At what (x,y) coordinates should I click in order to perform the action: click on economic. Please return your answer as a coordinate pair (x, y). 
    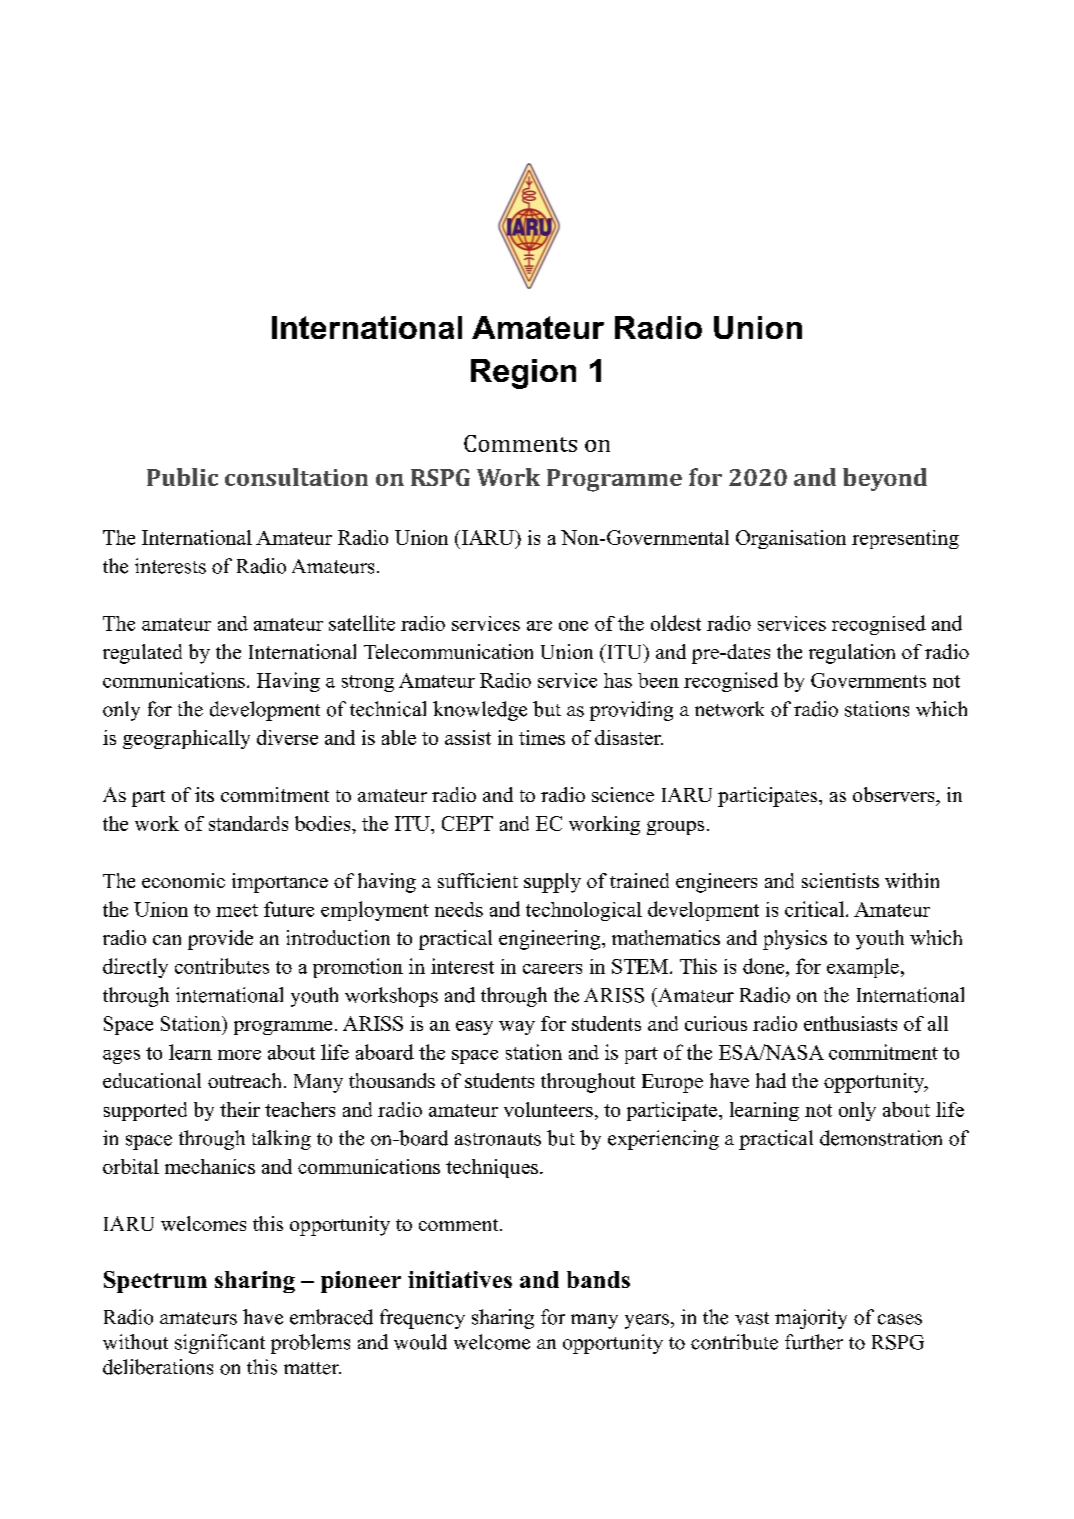
    Looking at the image, I should click on (183, 880).
